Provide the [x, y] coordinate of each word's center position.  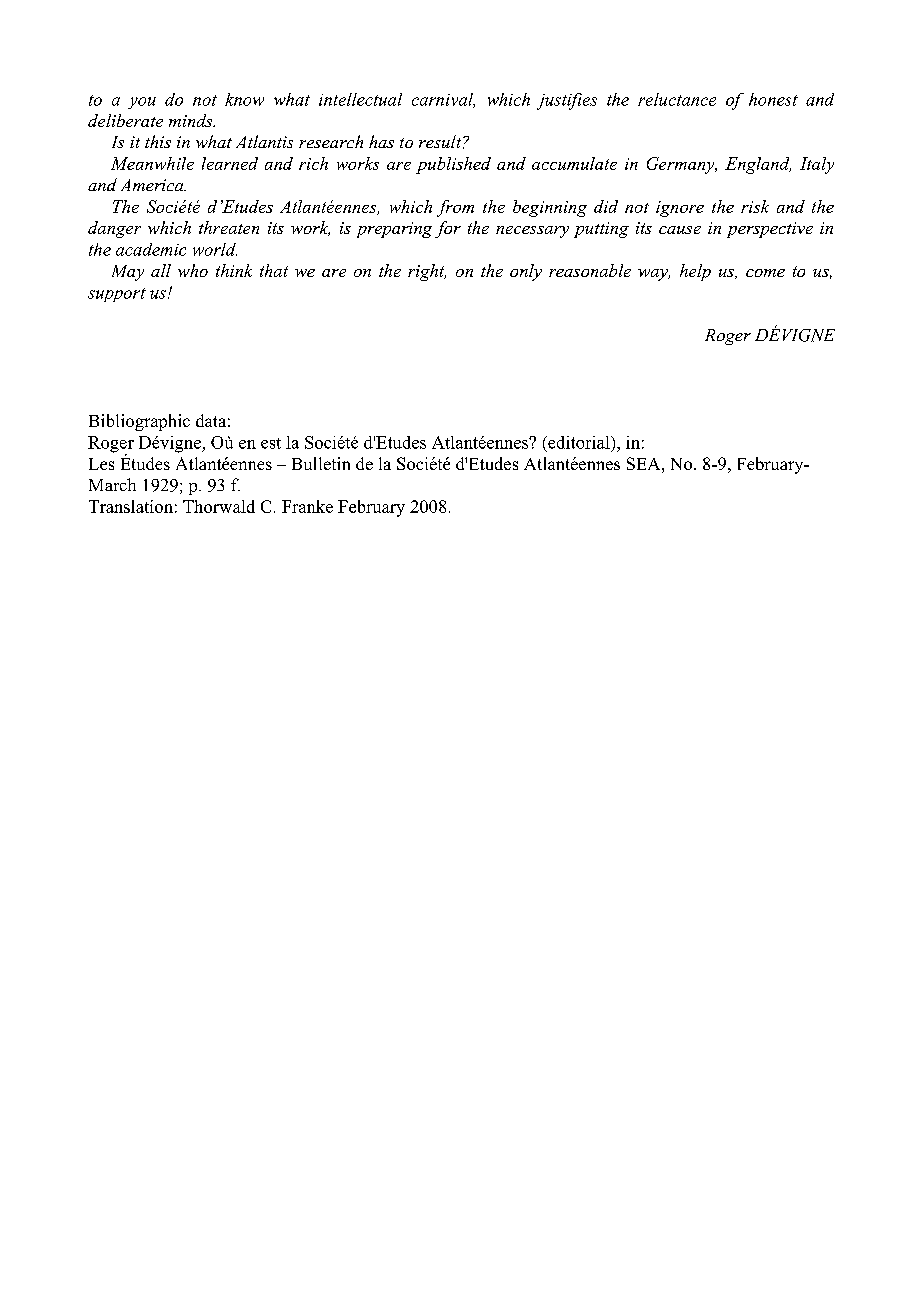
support [117, 295]
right [427, 272]
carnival [443, 100]
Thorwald [219, 506]
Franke [307, 506]
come [765, 273]
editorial [579, 442]
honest [773, 99]
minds [192, 120]
